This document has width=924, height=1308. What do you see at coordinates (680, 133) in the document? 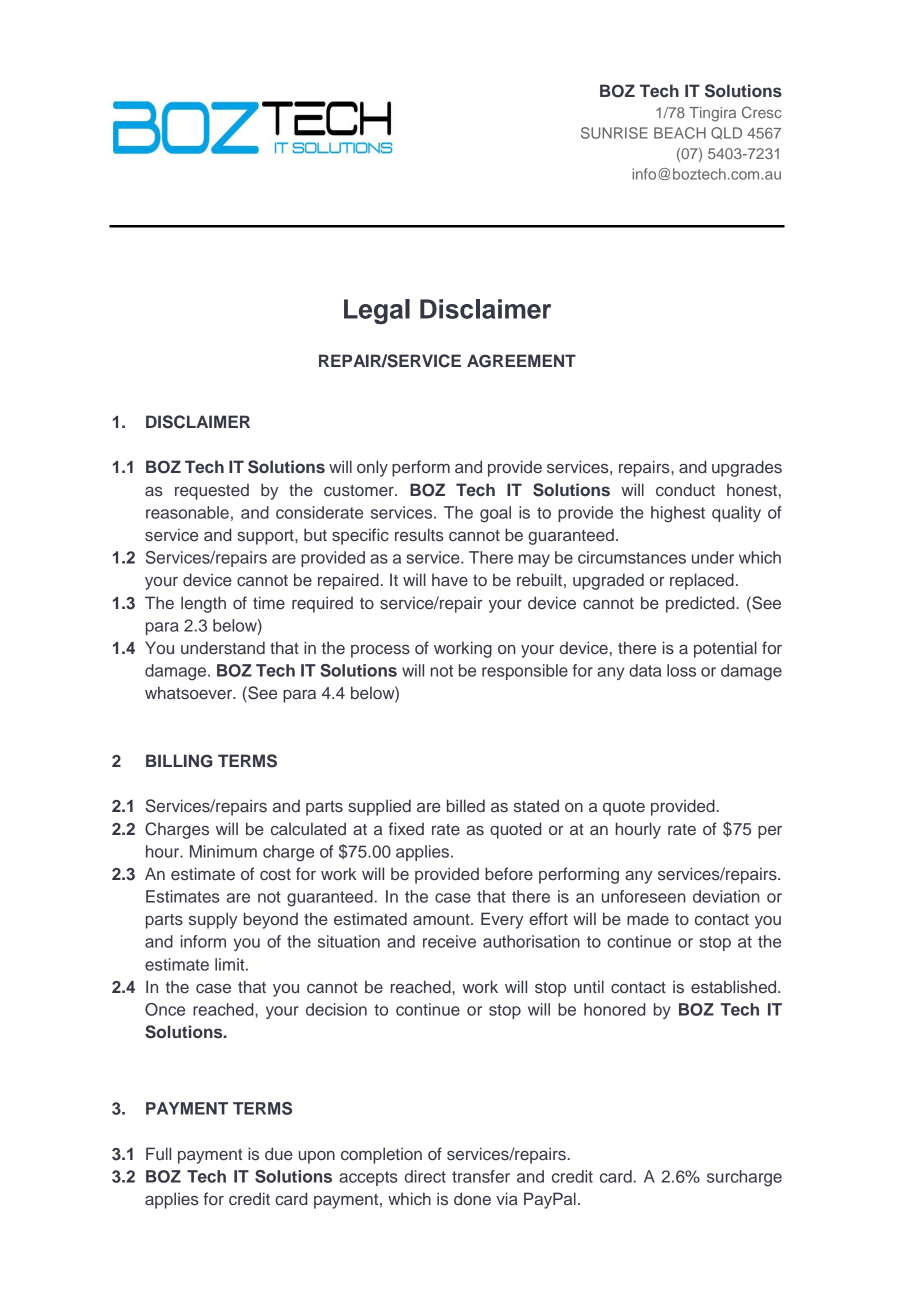
I see `BEACH` at bounding box center [680, 133].
